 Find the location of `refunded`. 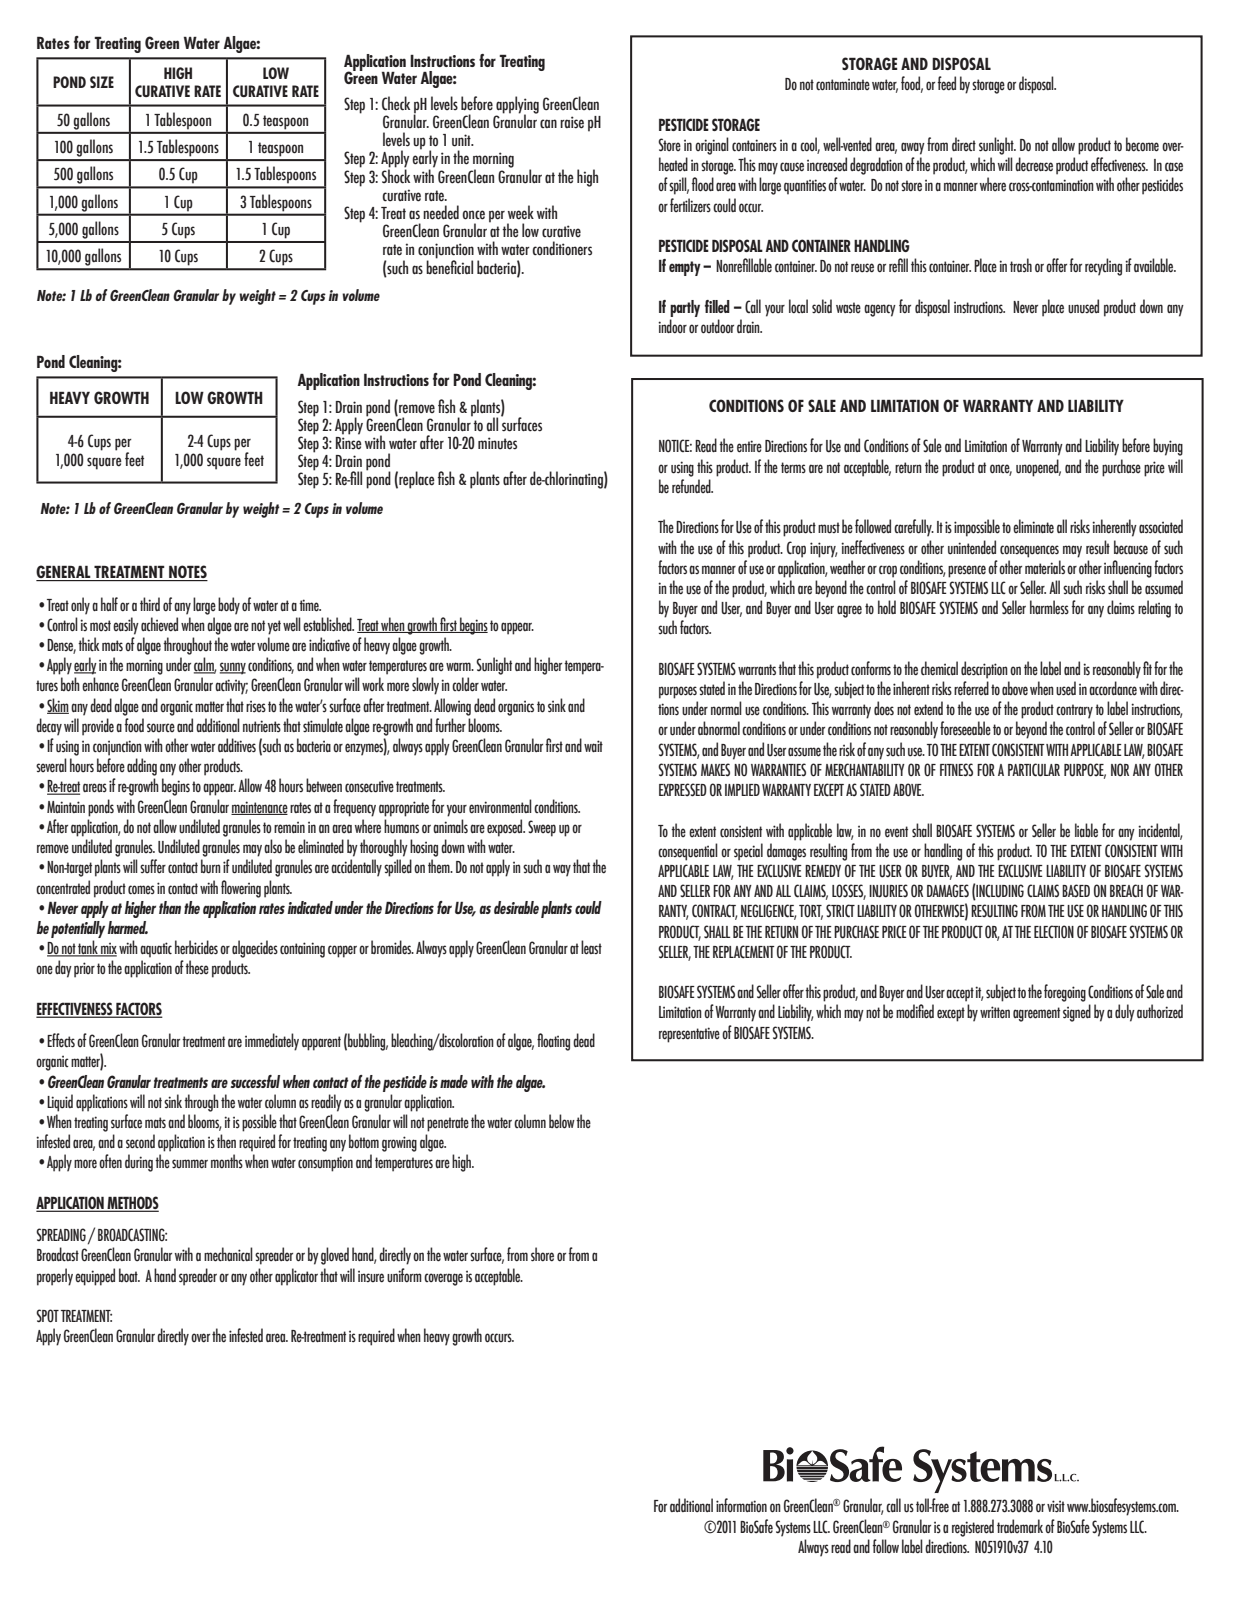

refunded is located at coordinates (692, 486).
